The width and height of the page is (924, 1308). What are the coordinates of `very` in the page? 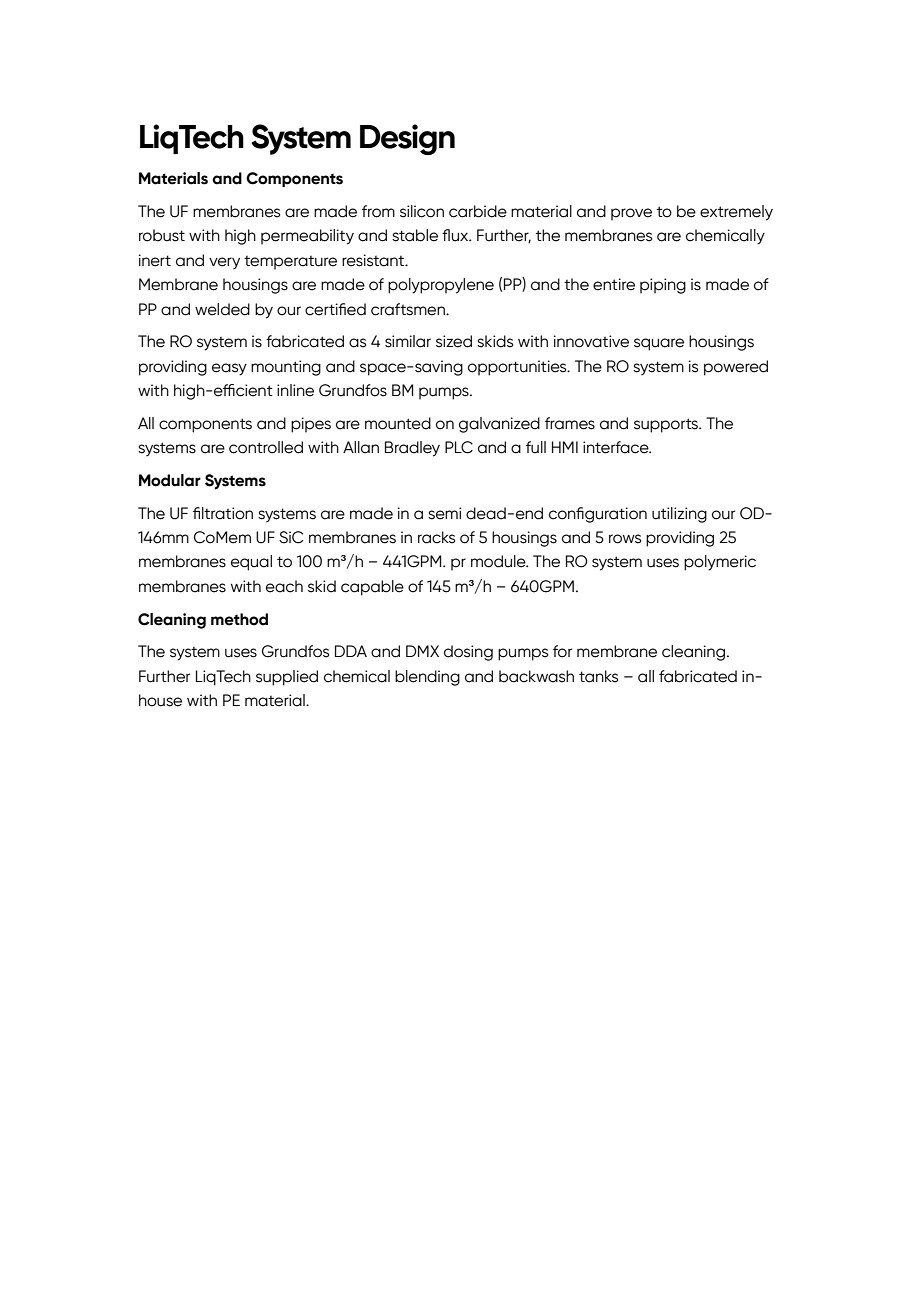 It's located at (224, 263).
